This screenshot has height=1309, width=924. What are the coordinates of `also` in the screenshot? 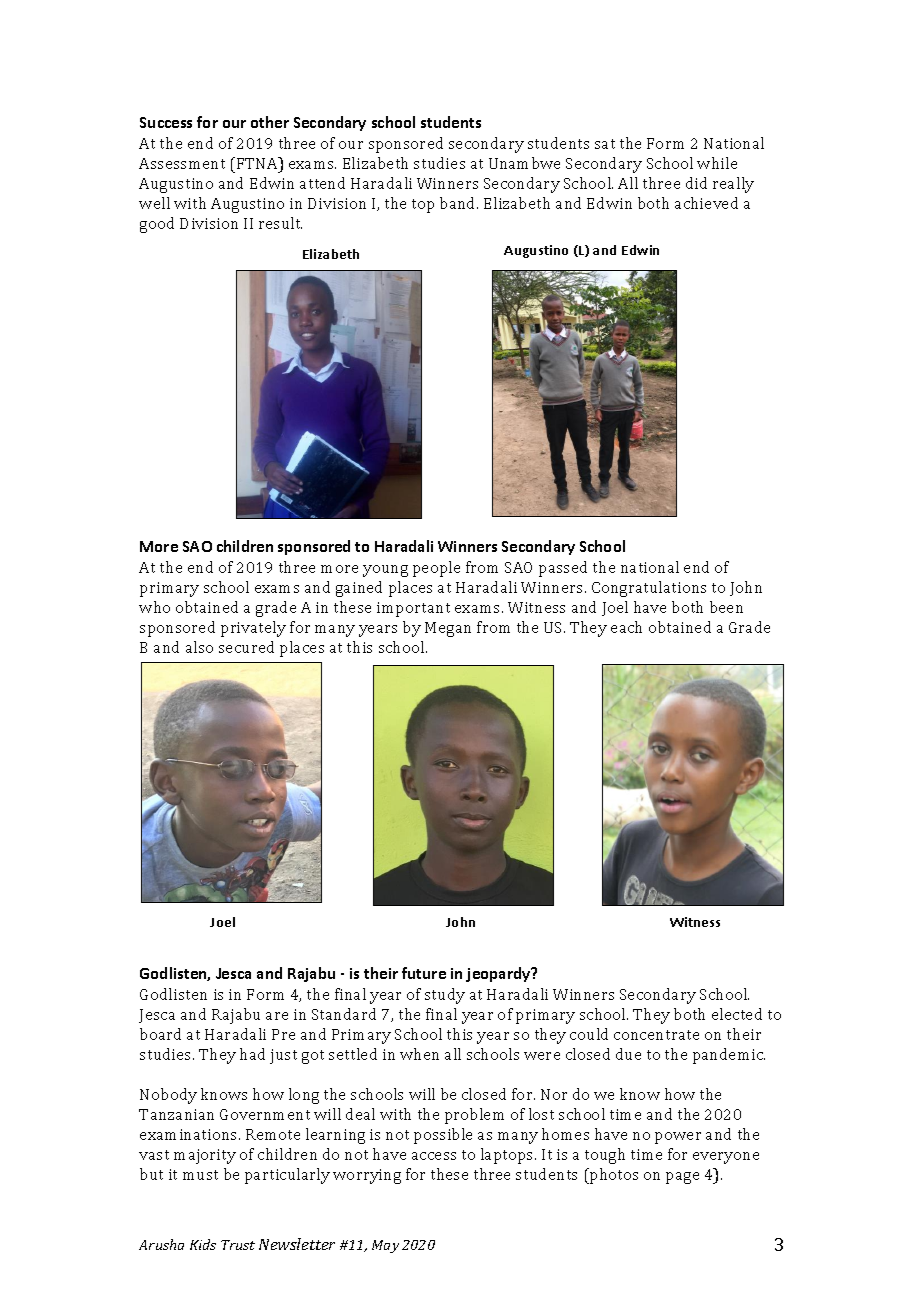 It's located at (199, 647).
